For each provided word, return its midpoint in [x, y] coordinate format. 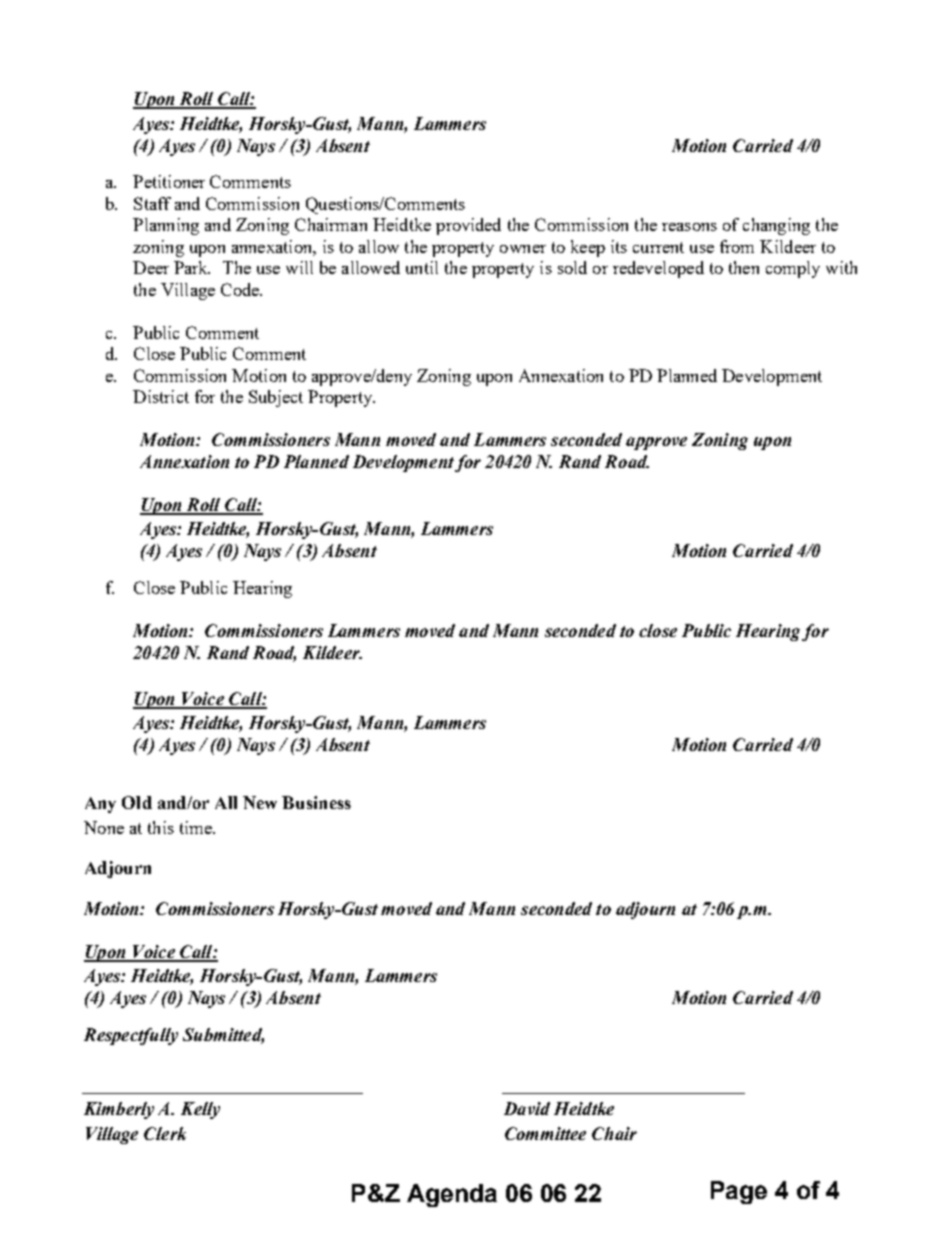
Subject [276, 398]
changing [776, 226]
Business [316, 802]
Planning [166, 226]
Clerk [165, 1133]
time [197, 827]
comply [793, 269]
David [527, 1108]
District [161, 396]
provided [468, 226]
